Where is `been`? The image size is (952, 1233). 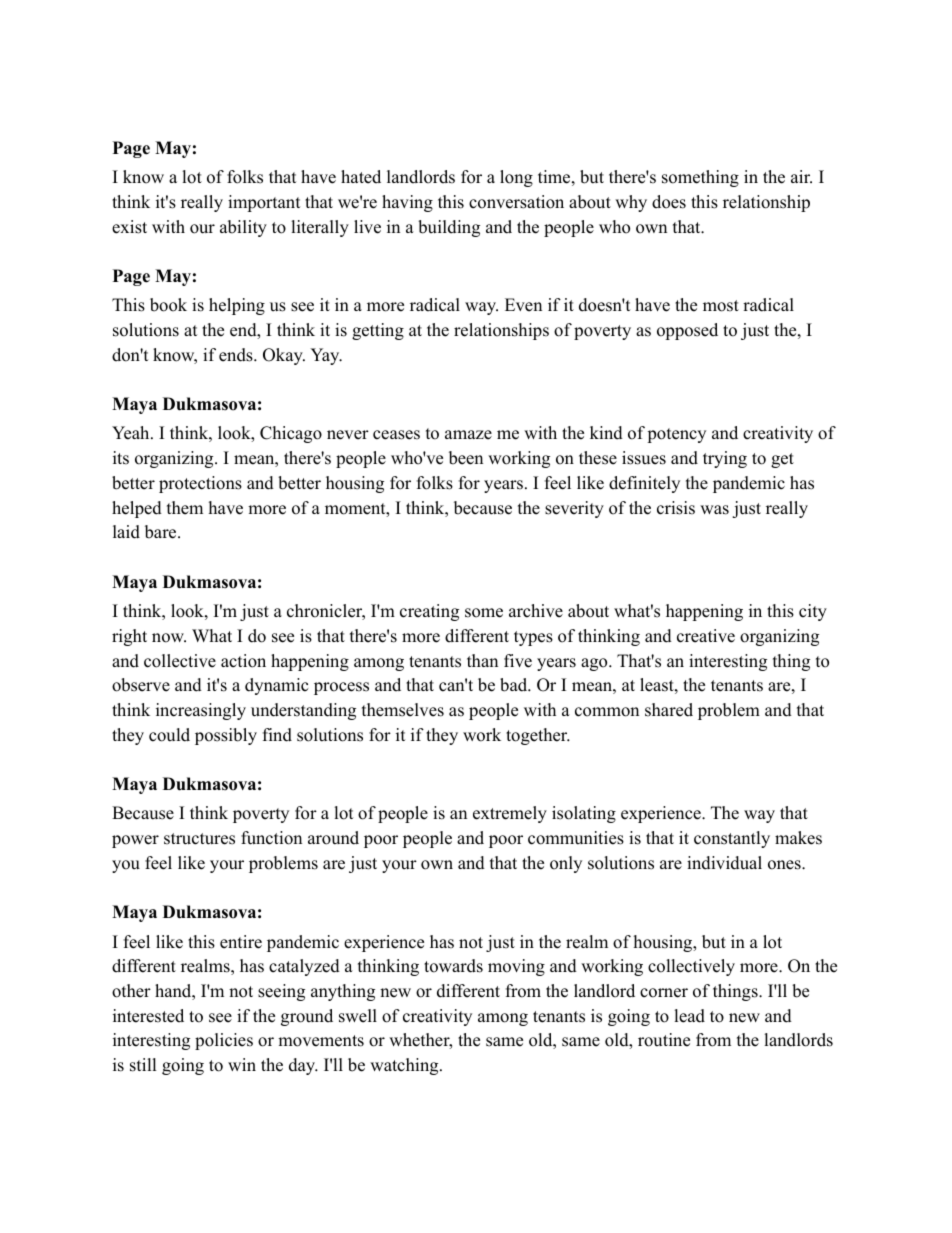 been is located at coordinates (466, 458).
